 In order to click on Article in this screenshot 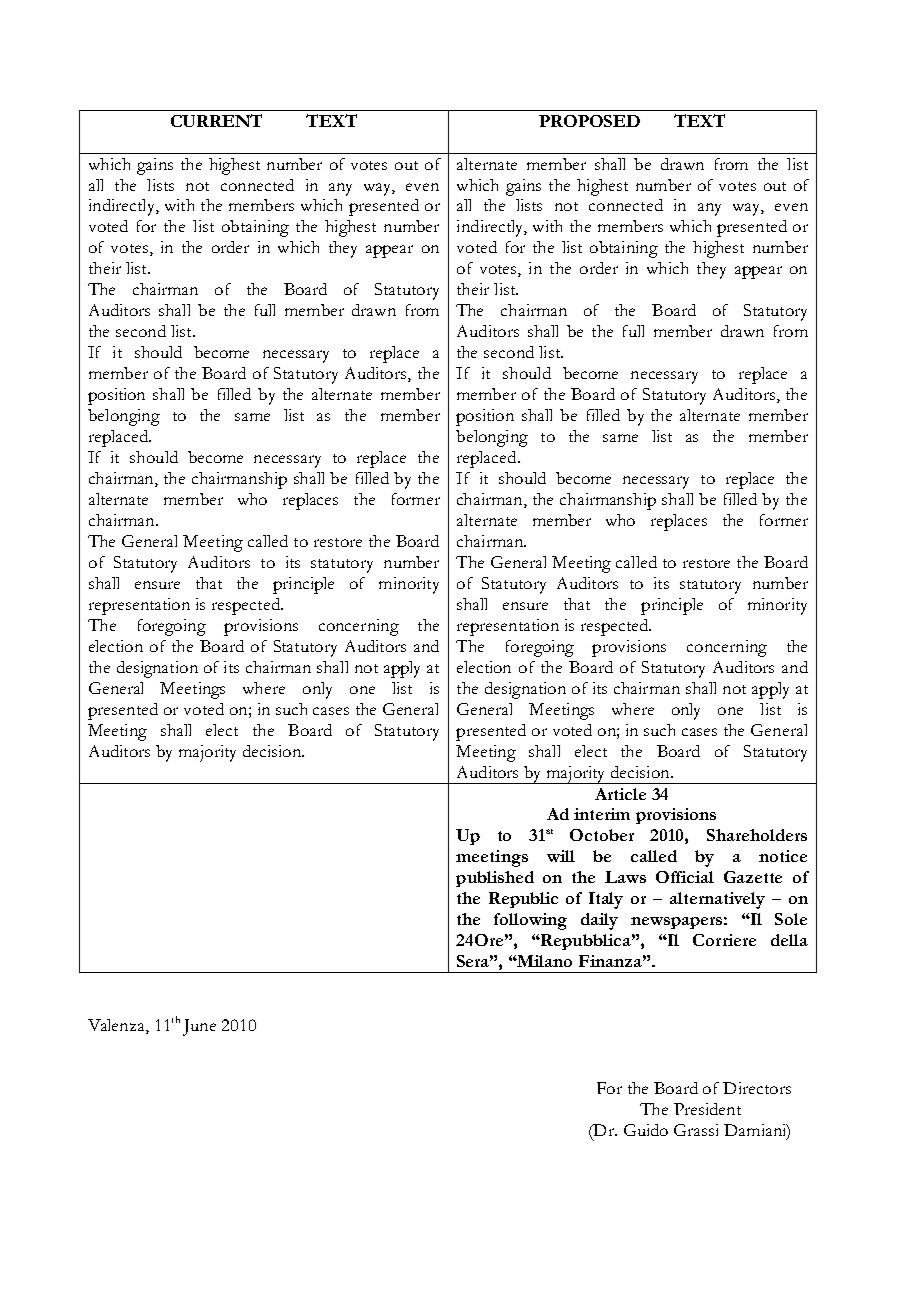, I will do `click(620, 794)`.
